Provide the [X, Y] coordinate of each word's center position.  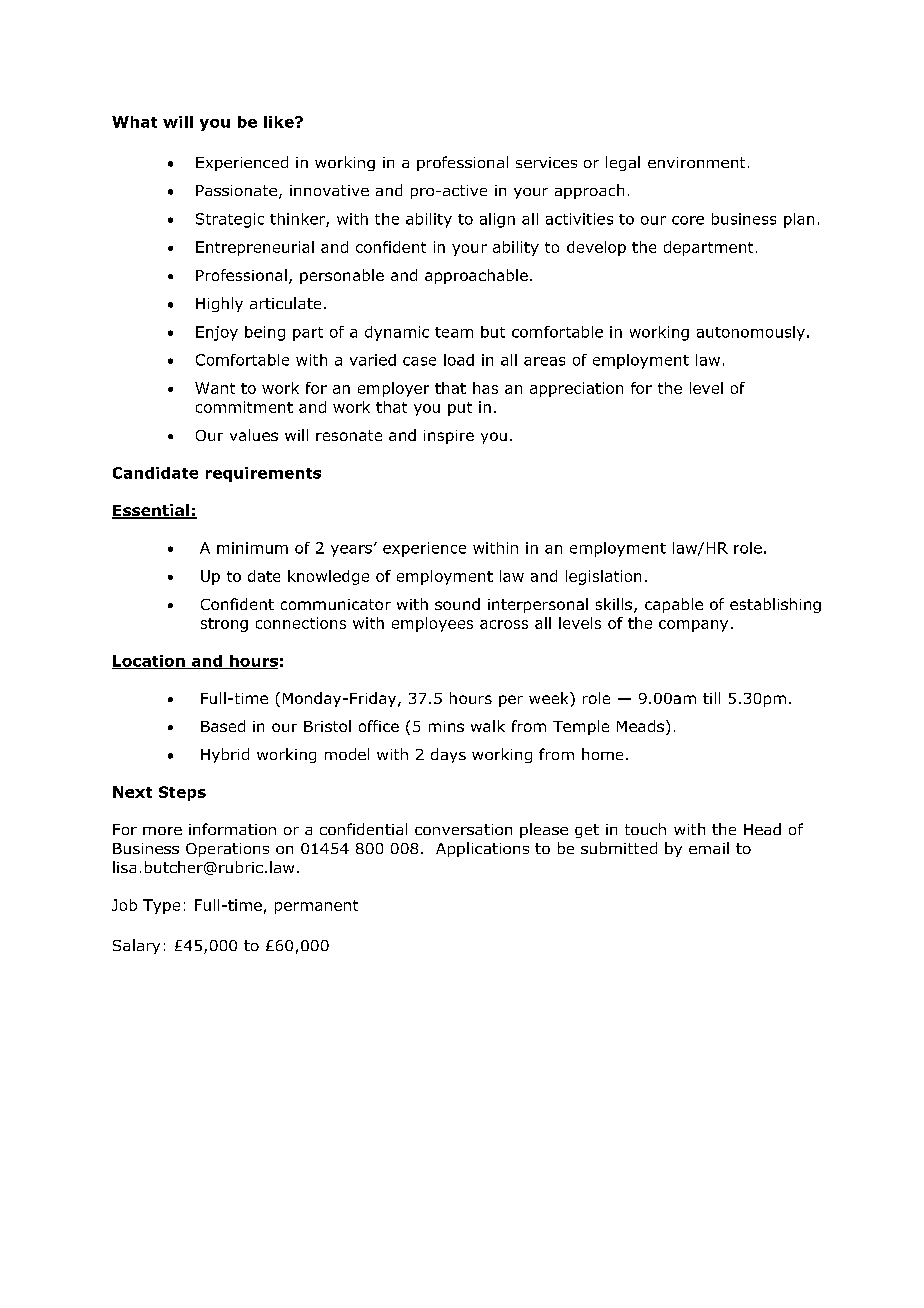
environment [696, 162]
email [709, 848]
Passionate [236, 190]
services [546, 162]
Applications [482, 849]
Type [161, 906]
